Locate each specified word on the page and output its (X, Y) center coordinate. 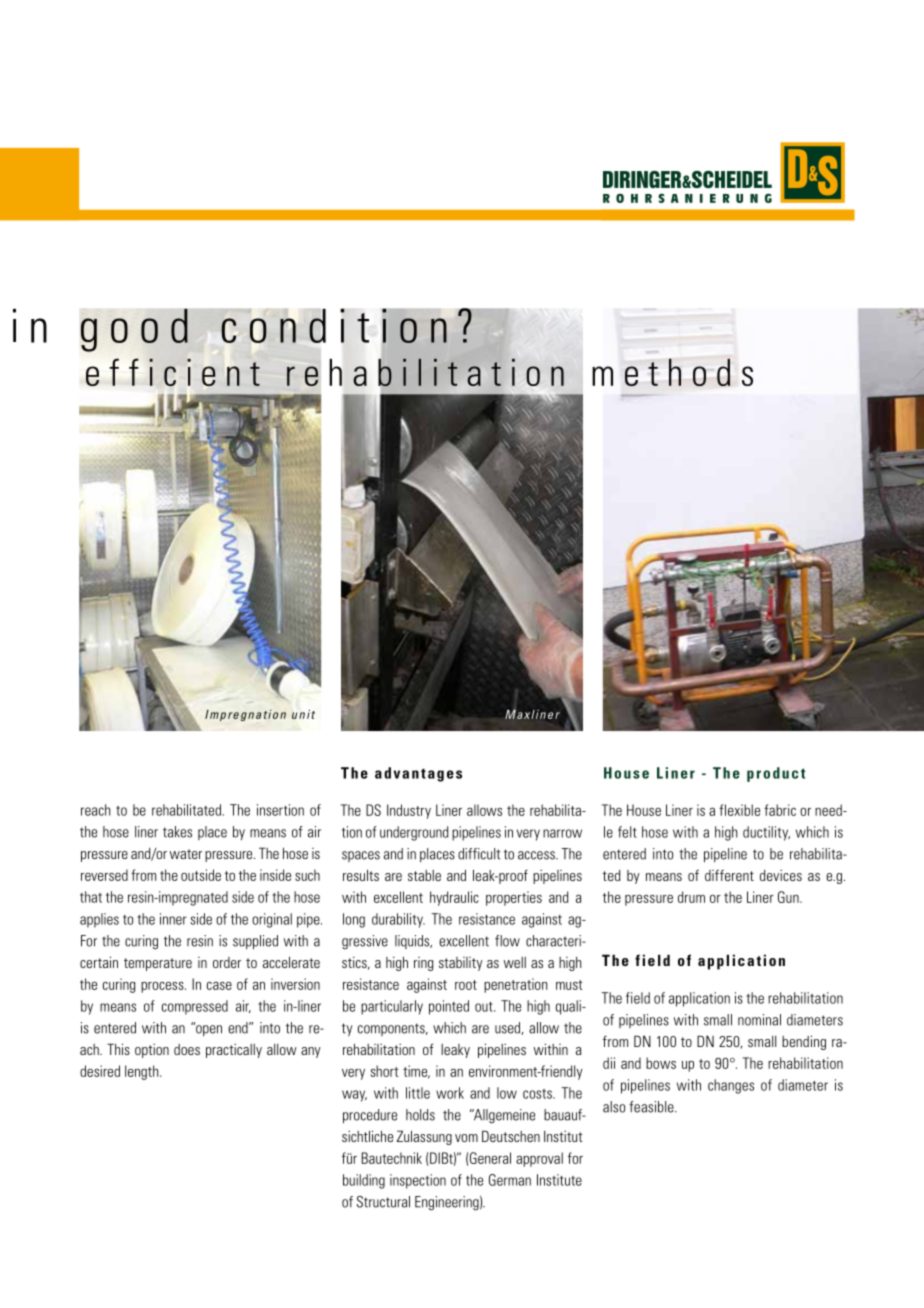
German (510, 1180)
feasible (652, 1107)
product (776, 774)
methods (672, 372)
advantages (418, 774)
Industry (409, 811)
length (143, 1072)
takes (177, 832)
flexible (739, 810)
